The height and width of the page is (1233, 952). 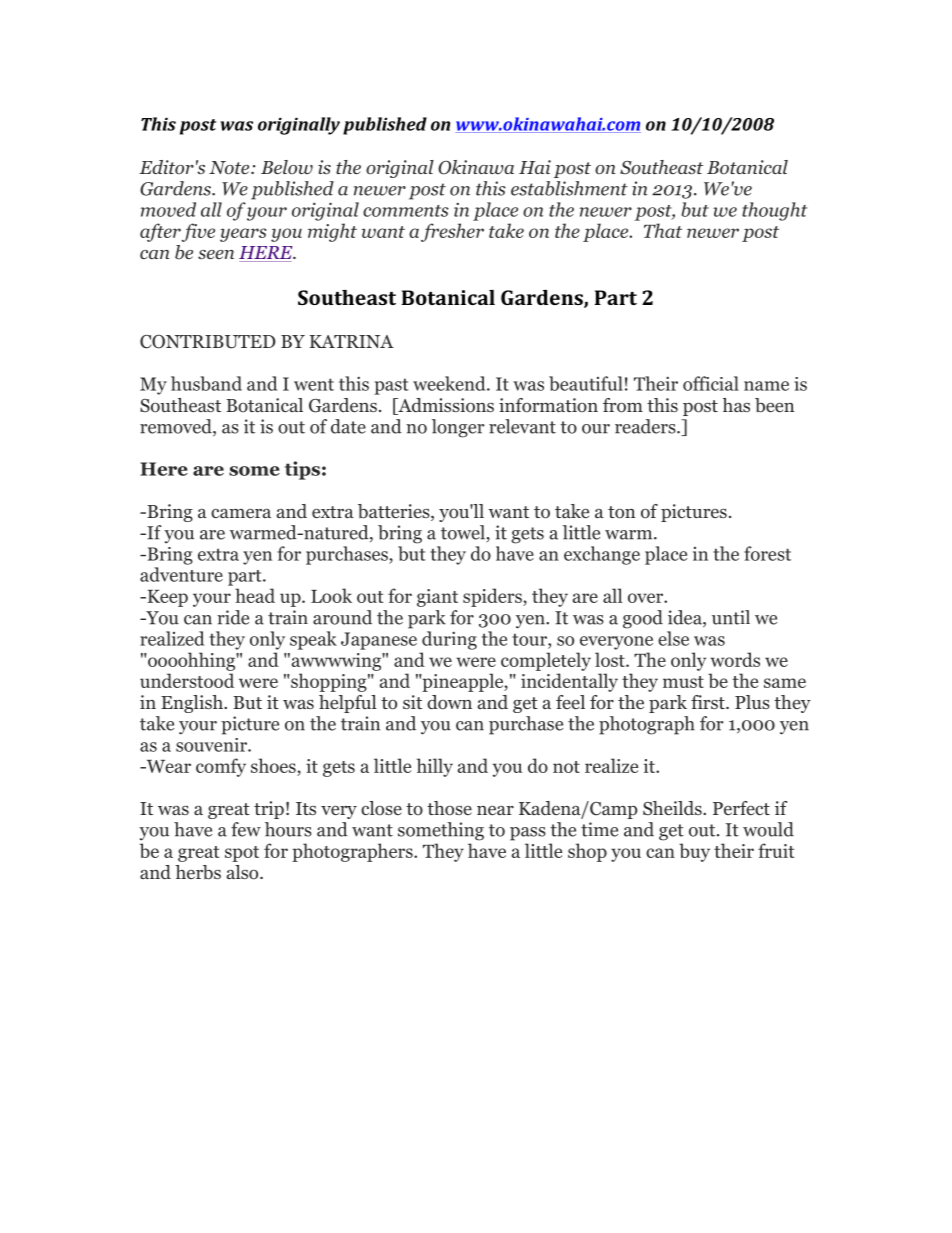 What do you see at coordinates (463, 532) in the page?
I see `towel` at bounding box center [463, 532].
